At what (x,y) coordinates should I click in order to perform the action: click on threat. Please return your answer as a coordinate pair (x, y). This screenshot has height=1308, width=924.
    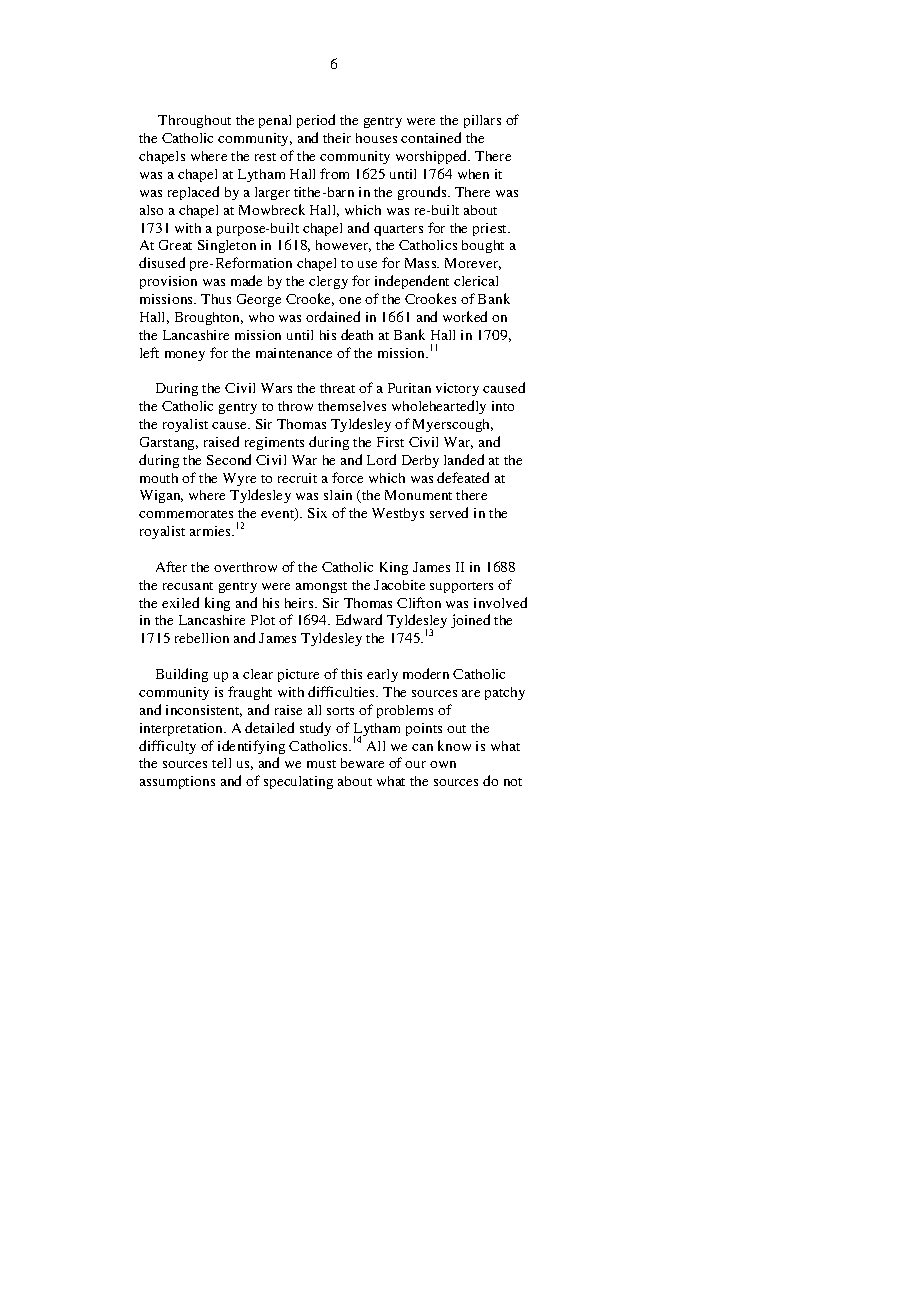
    Looking at the image, I should click on (337, 388).
